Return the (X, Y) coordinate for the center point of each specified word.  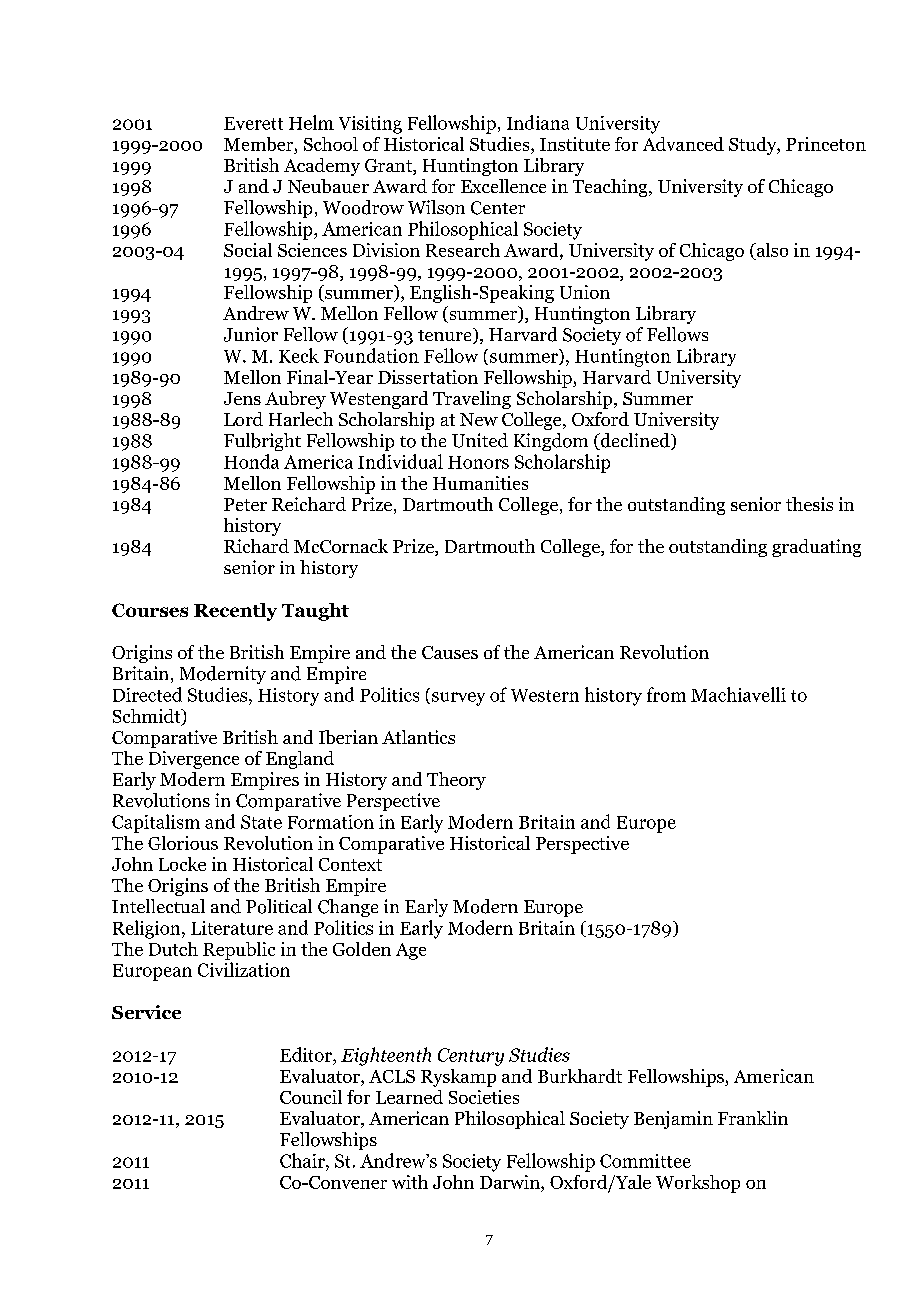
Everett (253, 123)
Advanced (683, 144)
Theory (456, 781)
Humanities (480, 483)
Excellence (503, 186)
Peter (245, 504)
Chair (303, 1160)
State (261, 822)
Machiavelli (738, 694)
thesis (809, 504)
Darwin (511, 1182)
